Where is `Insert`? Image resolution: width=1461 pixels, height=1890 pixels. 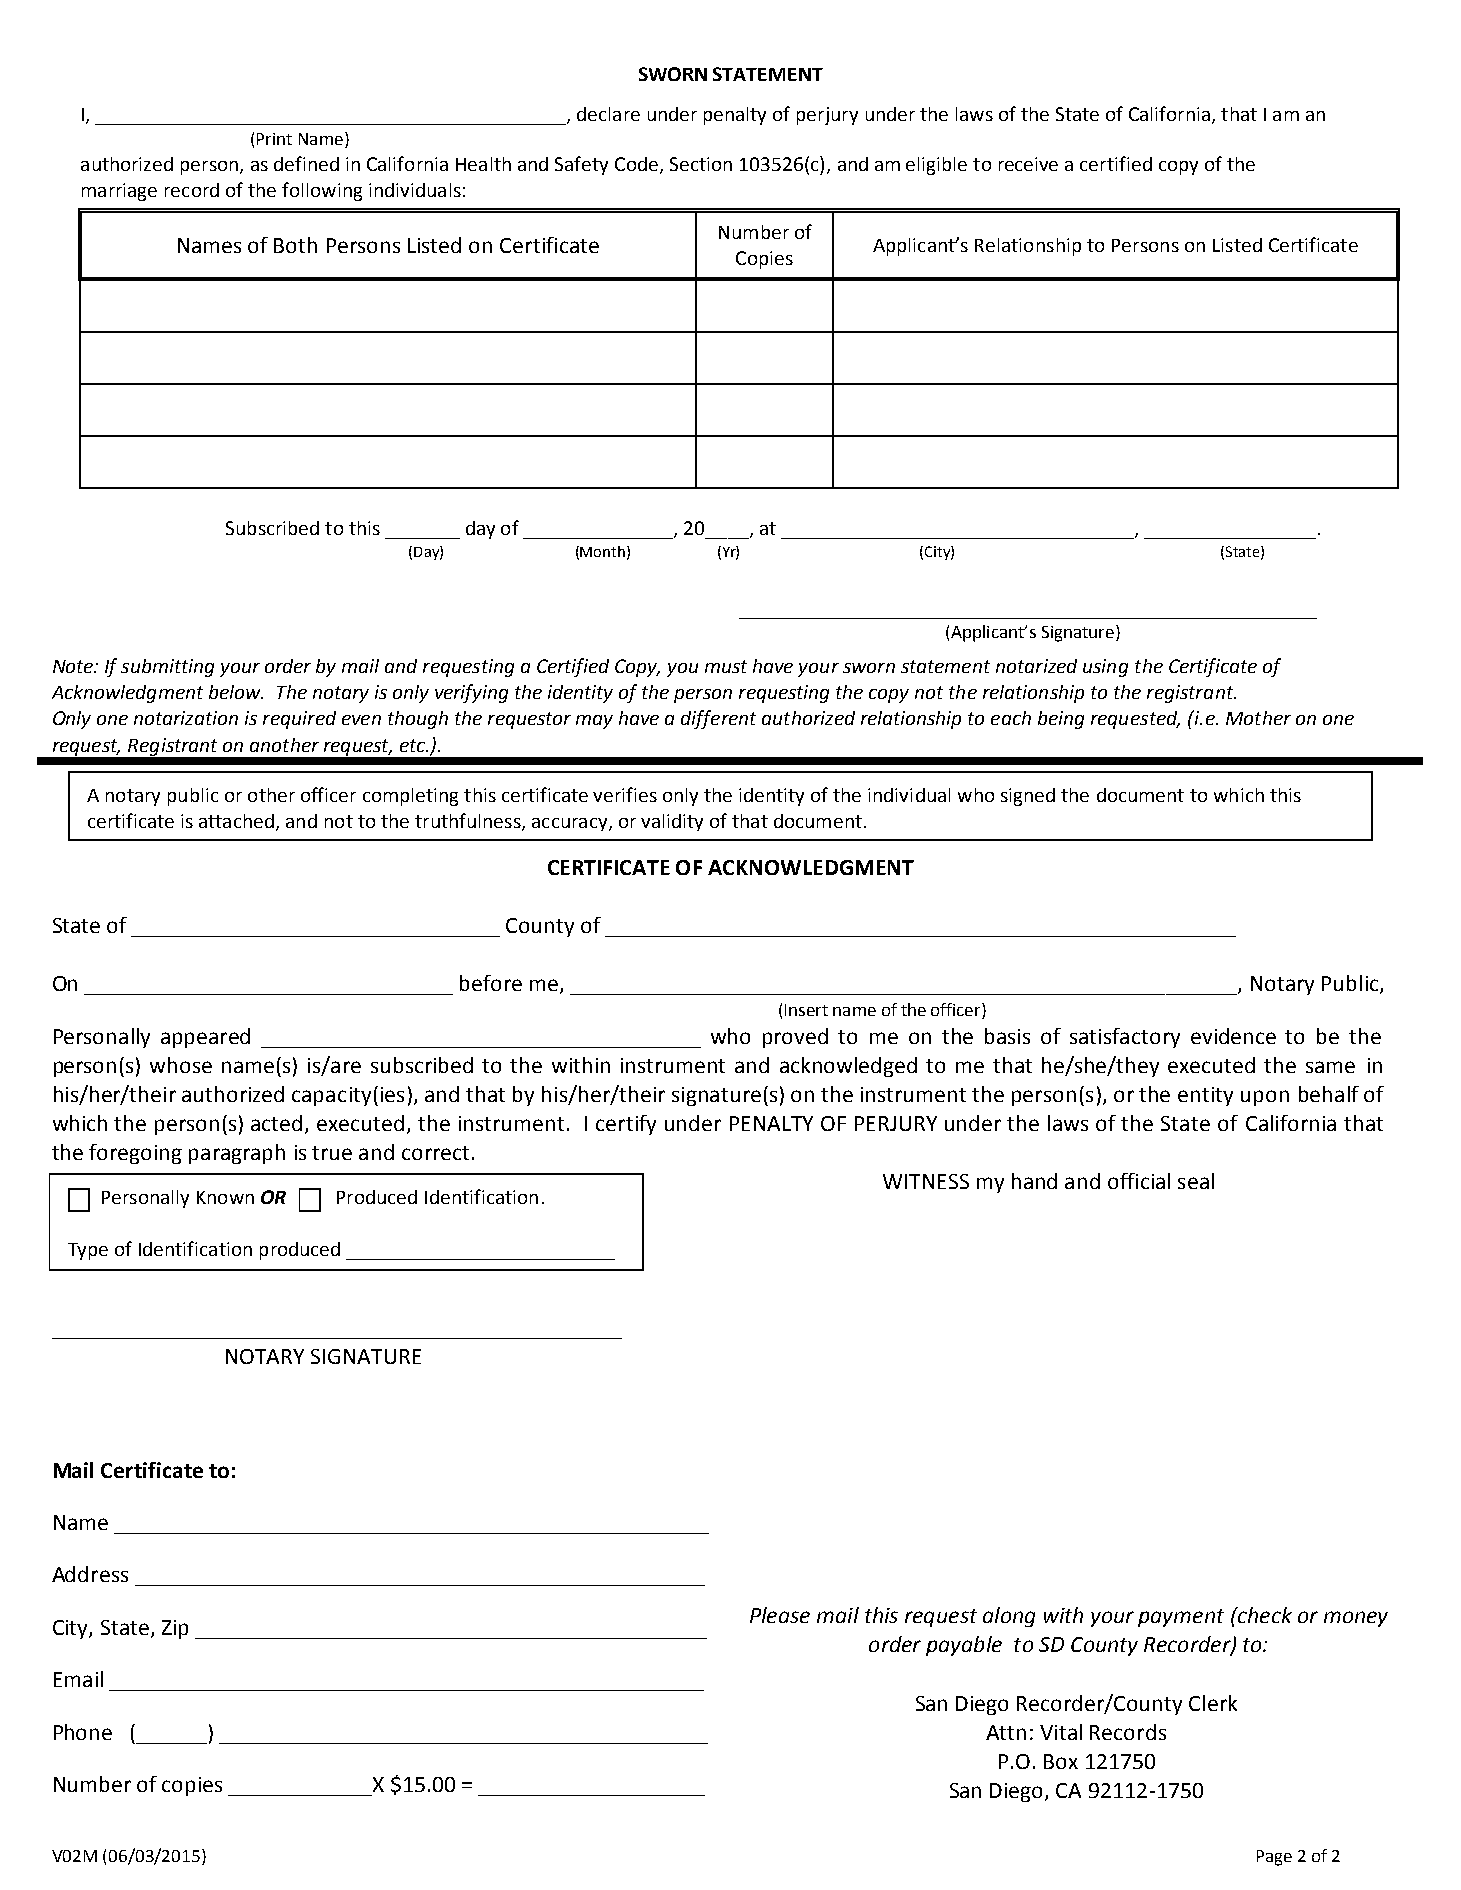 Insert is located at coordinates (806, 1010).
